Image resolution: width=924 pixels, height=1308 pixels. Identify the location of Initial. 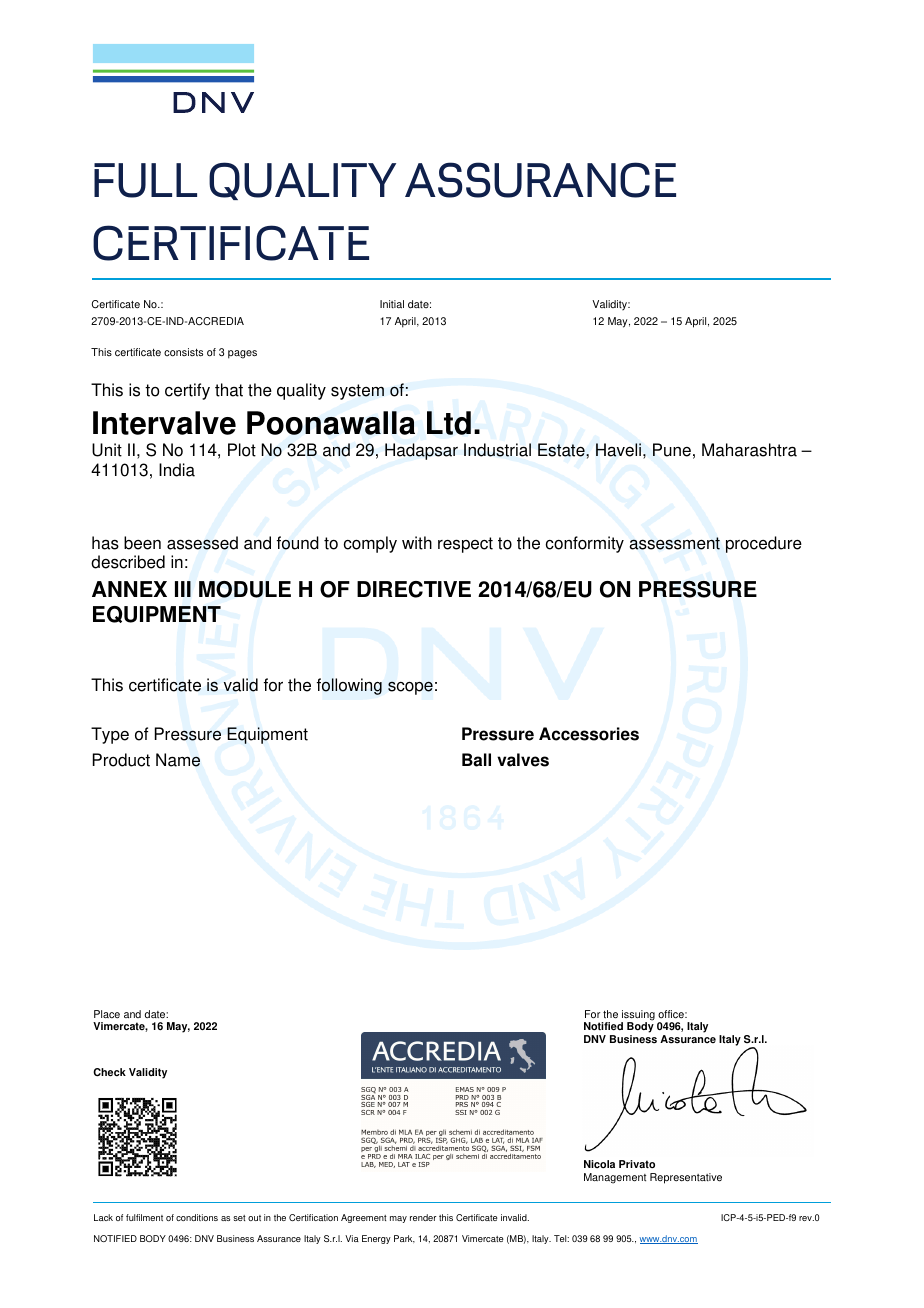
(392, 304).
